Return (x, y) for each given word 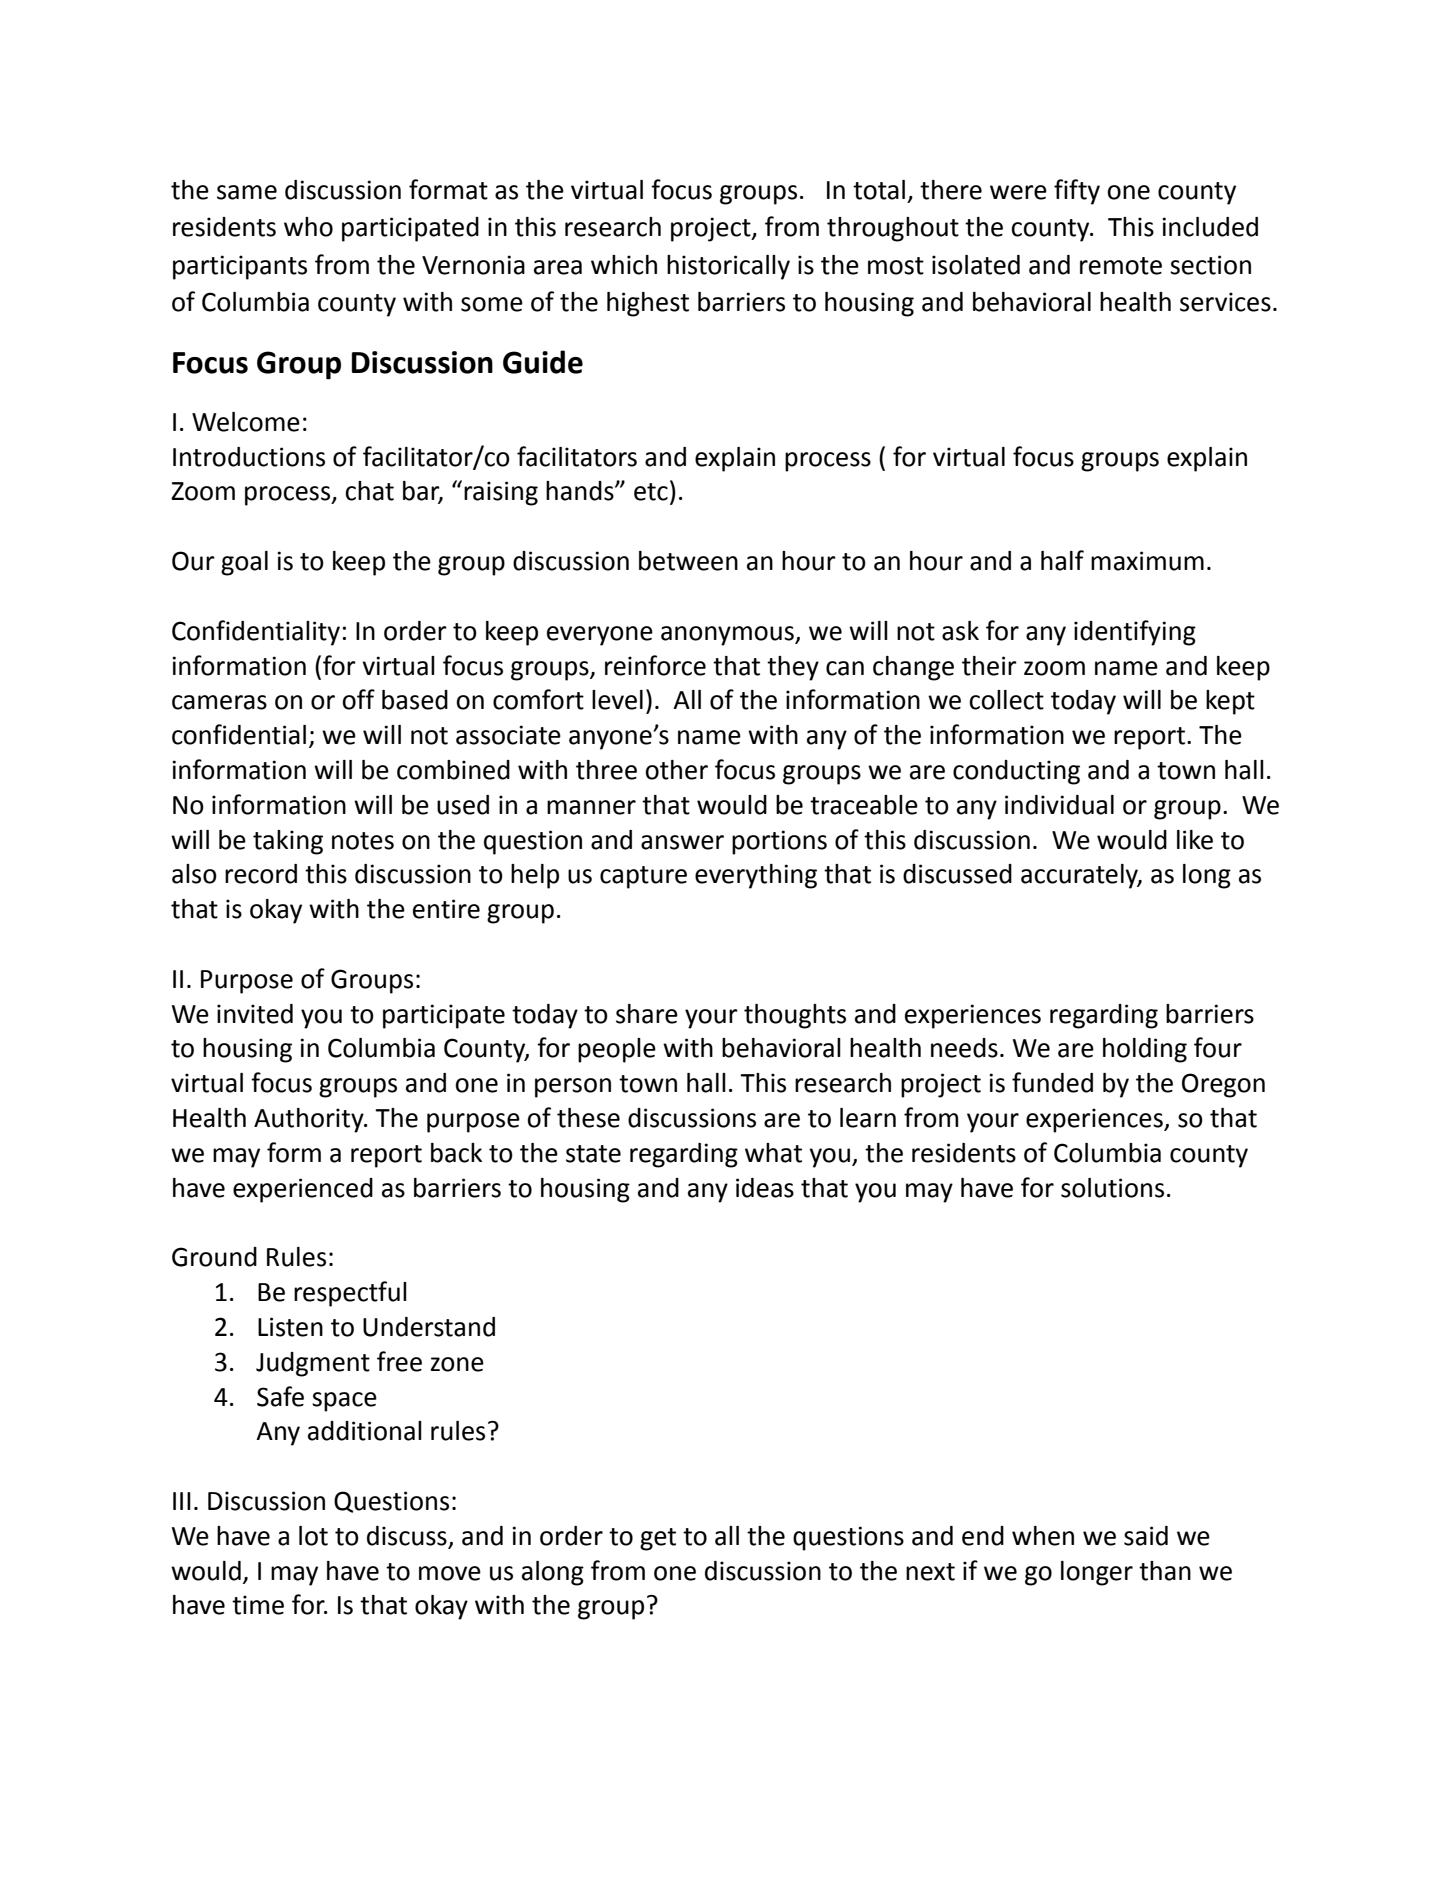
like (1195, 840)
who (308, 227)
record (261, 874)
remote (1121, 266)
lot (313, 1536)
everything (756, 876)
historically (728, 267)
